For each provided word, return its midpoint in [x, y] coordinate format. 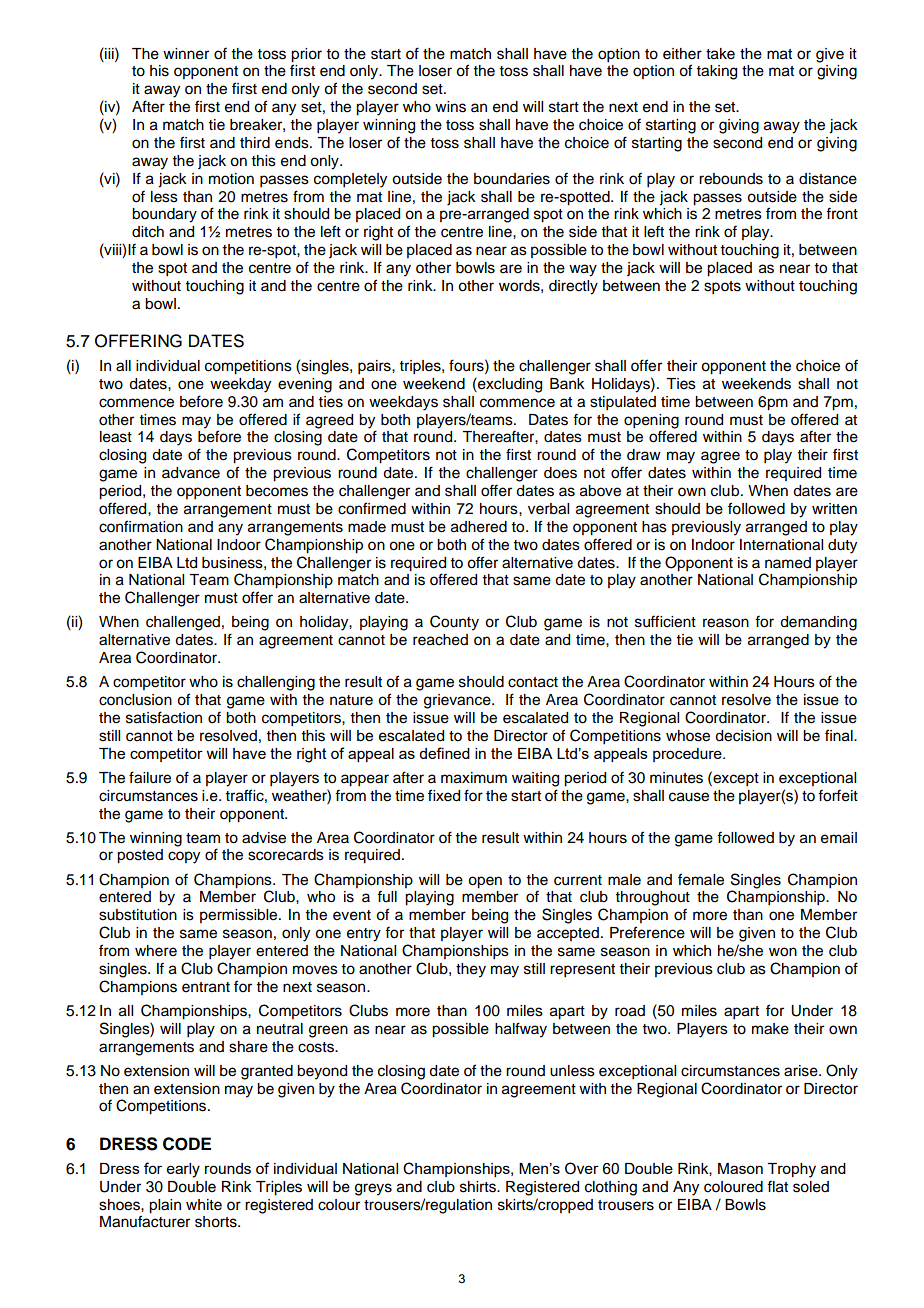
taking [717, 72]
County [454, 623]
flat [777, 1186]
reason [726, 623]
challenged [183, 623]
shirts [479, 1187]
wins [450, 107]
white [204, 1205]
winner [186, 54]
